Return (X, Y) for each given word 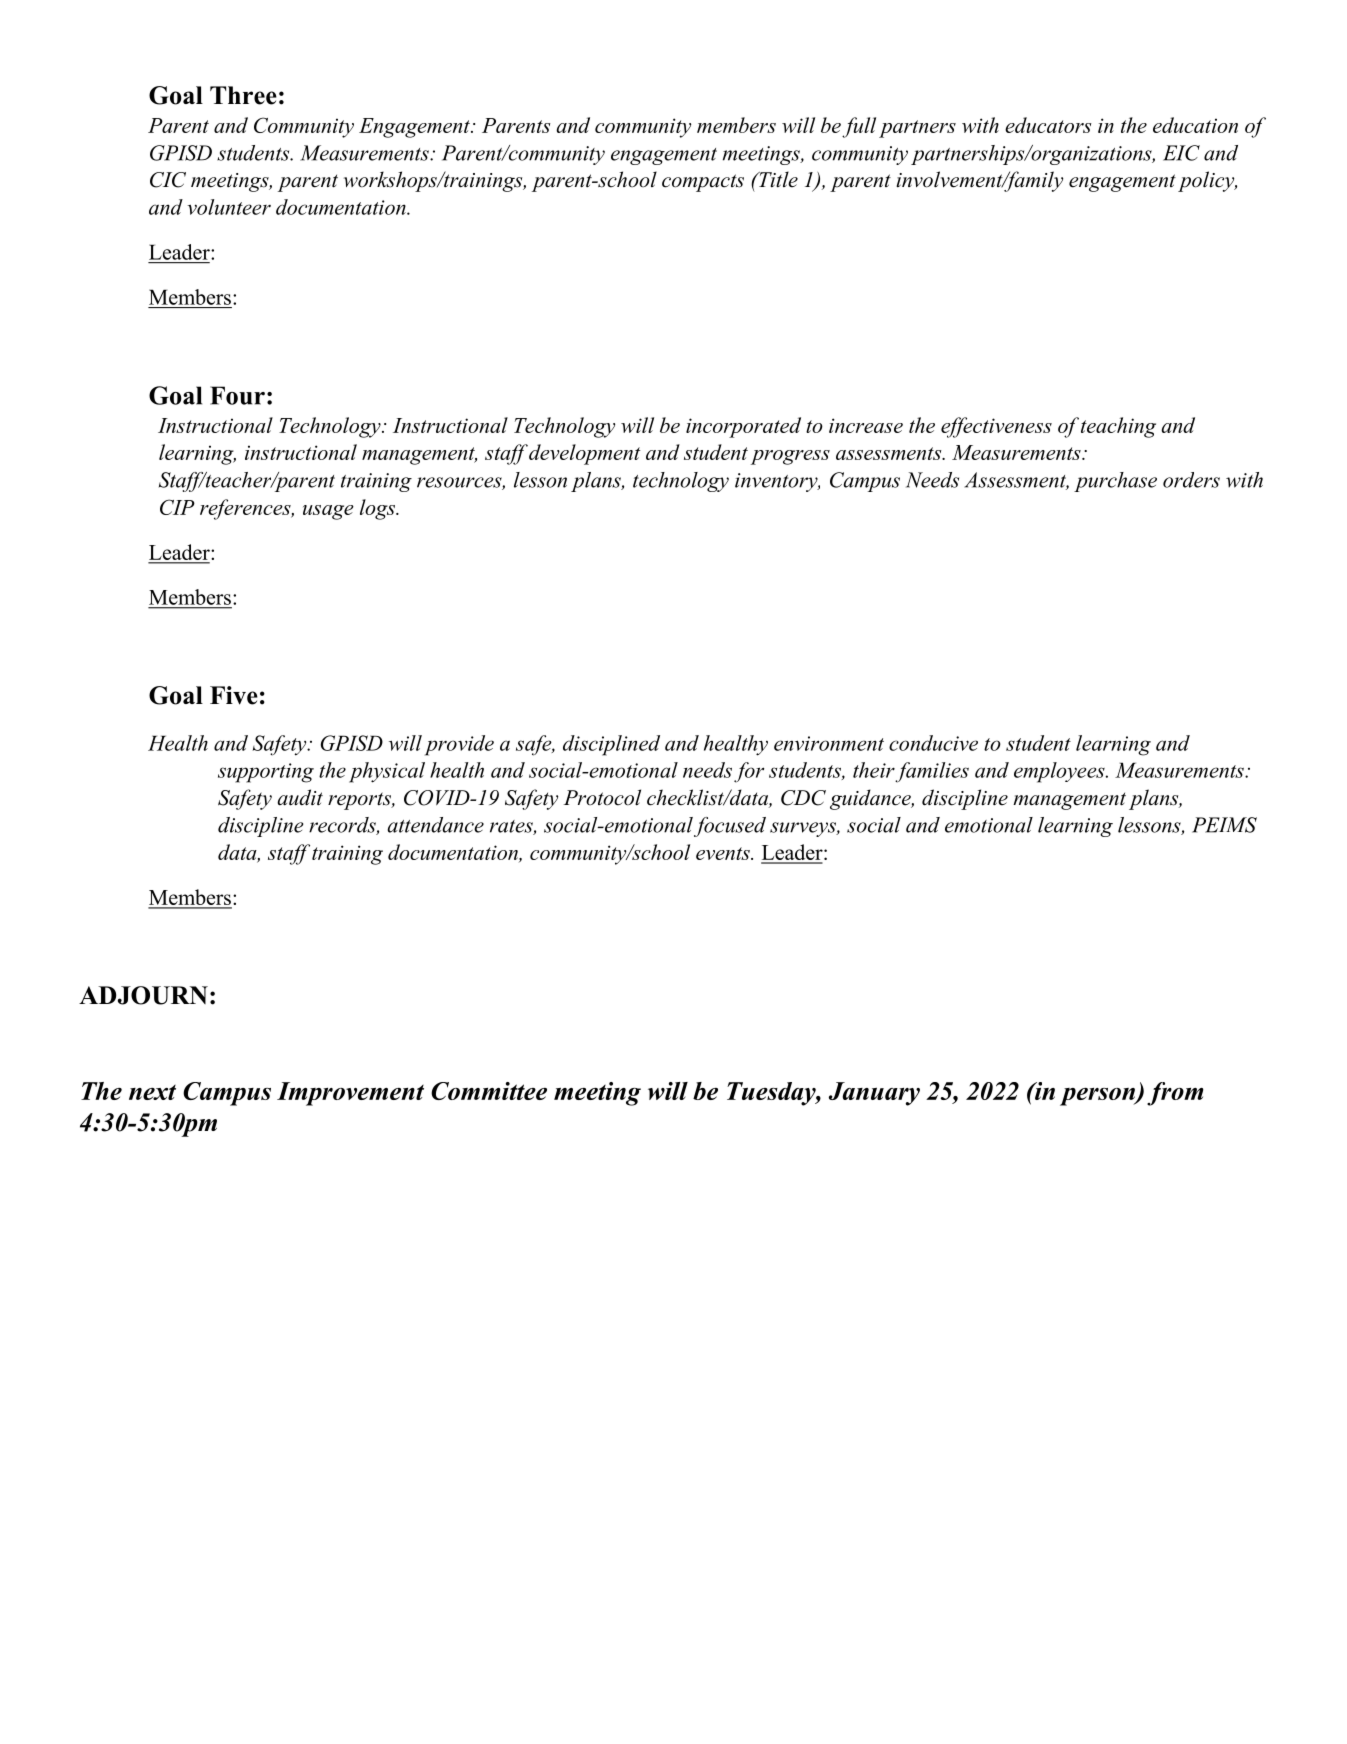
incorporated (743, 427)
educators (1048, 125)
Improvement (350, 1094)
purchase (1115, 482)
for (749, 772)
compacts (703, 183)
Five (234, 695)
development (584, 454)
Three (243, 95)
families (932, 772)
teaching (1118, 427)
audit (300, 797)
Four (237, 395)
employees (1060, 772)
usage (328, 512)
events (724, 853)
